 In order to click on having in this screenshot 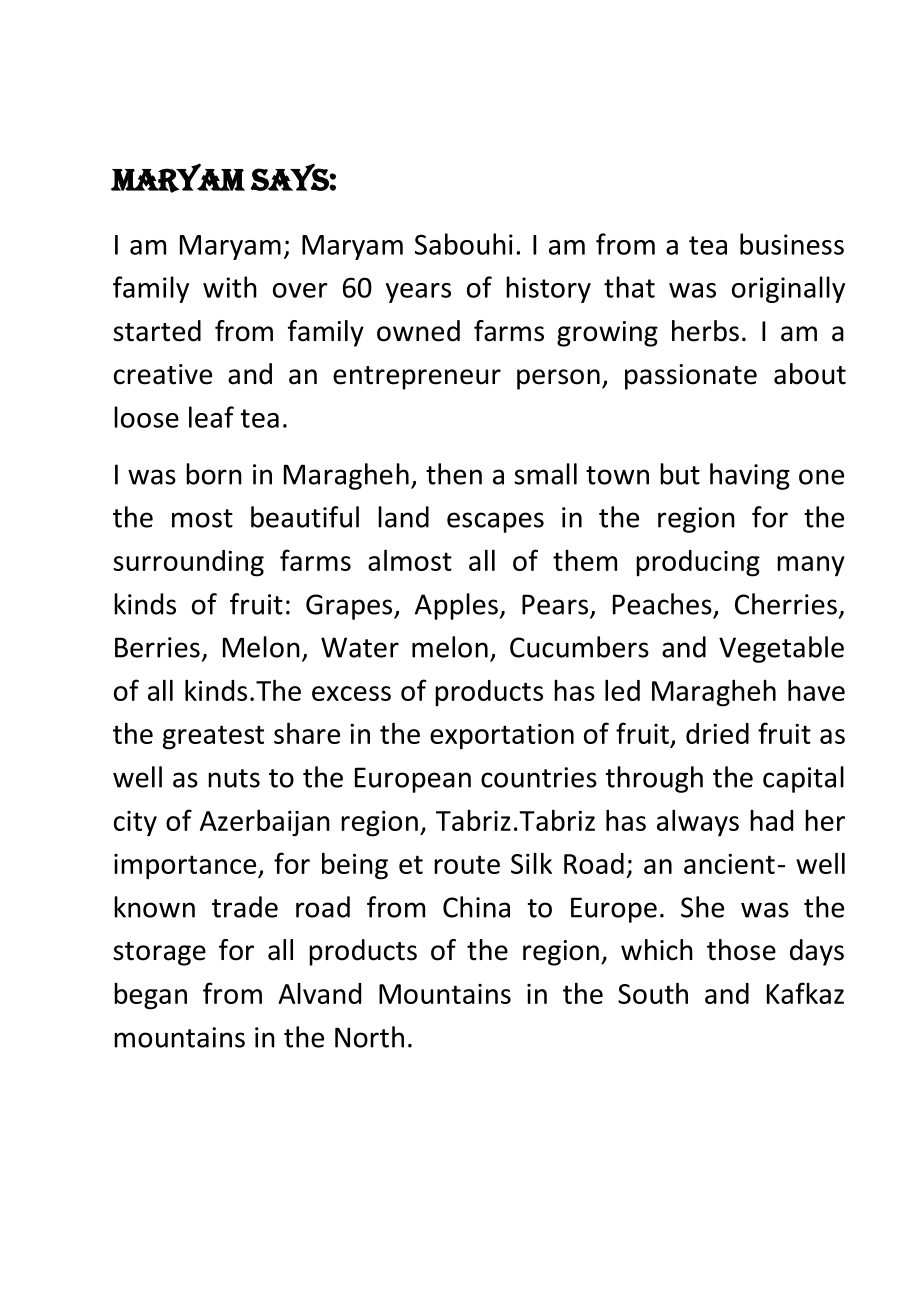, I will do `click(750, 476)`.
